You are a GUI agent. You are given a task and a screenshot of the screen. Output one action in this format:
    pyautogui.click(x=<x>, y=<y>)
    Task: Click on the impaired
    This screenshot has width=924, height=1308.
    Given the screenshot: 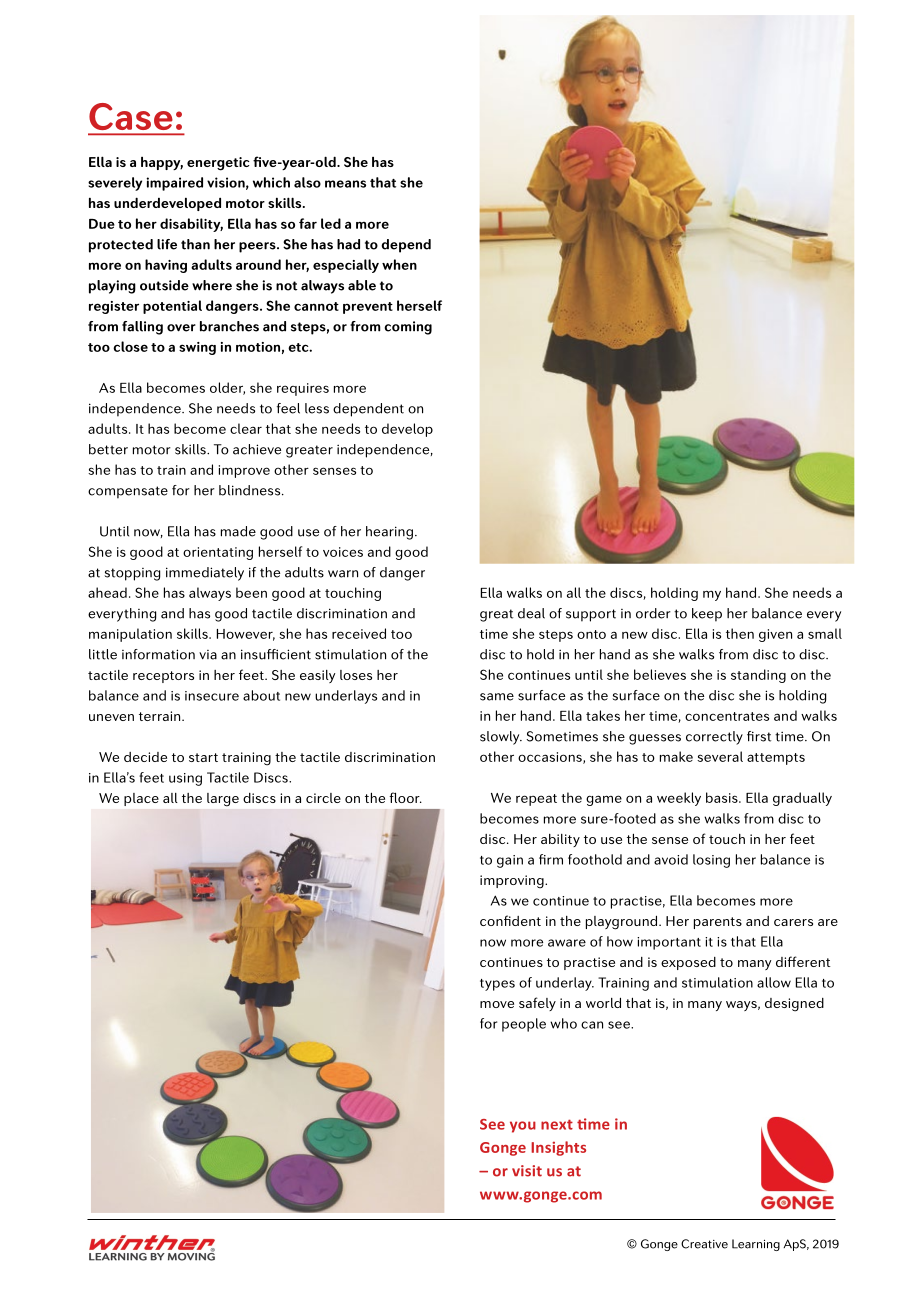 What is the action you would take?
    pyautogui.click(x=174, y=184)
